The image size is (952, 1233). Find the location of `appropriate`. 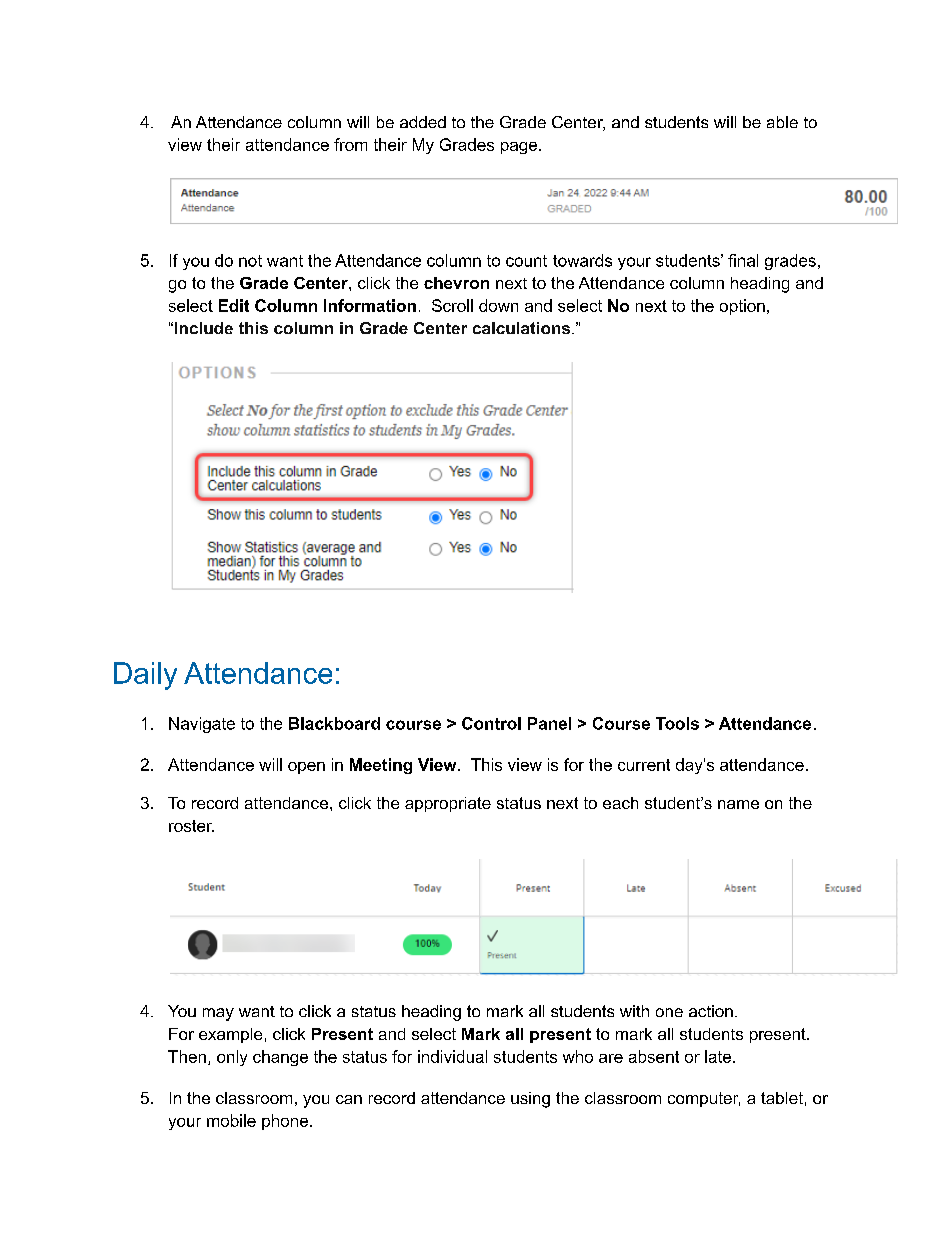

appropriate is located at coordinates (448, 804).
